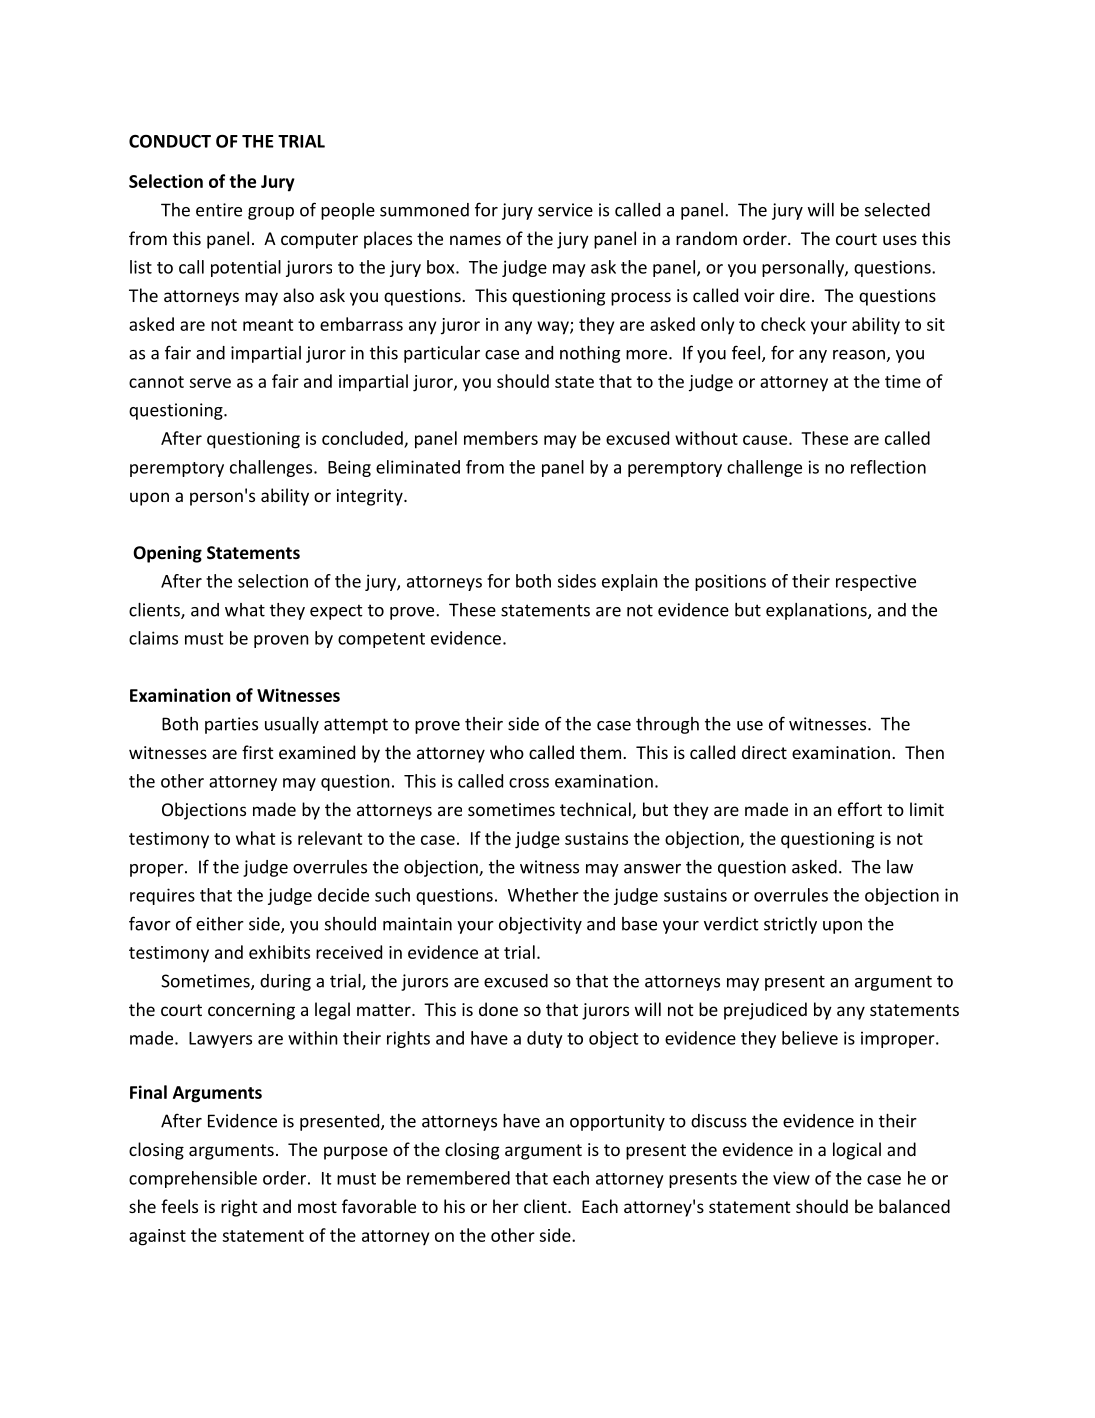  What do you see at coordinates (458, 1178) in the page?
I see `remembered` at bounding box center [458, 1178].
